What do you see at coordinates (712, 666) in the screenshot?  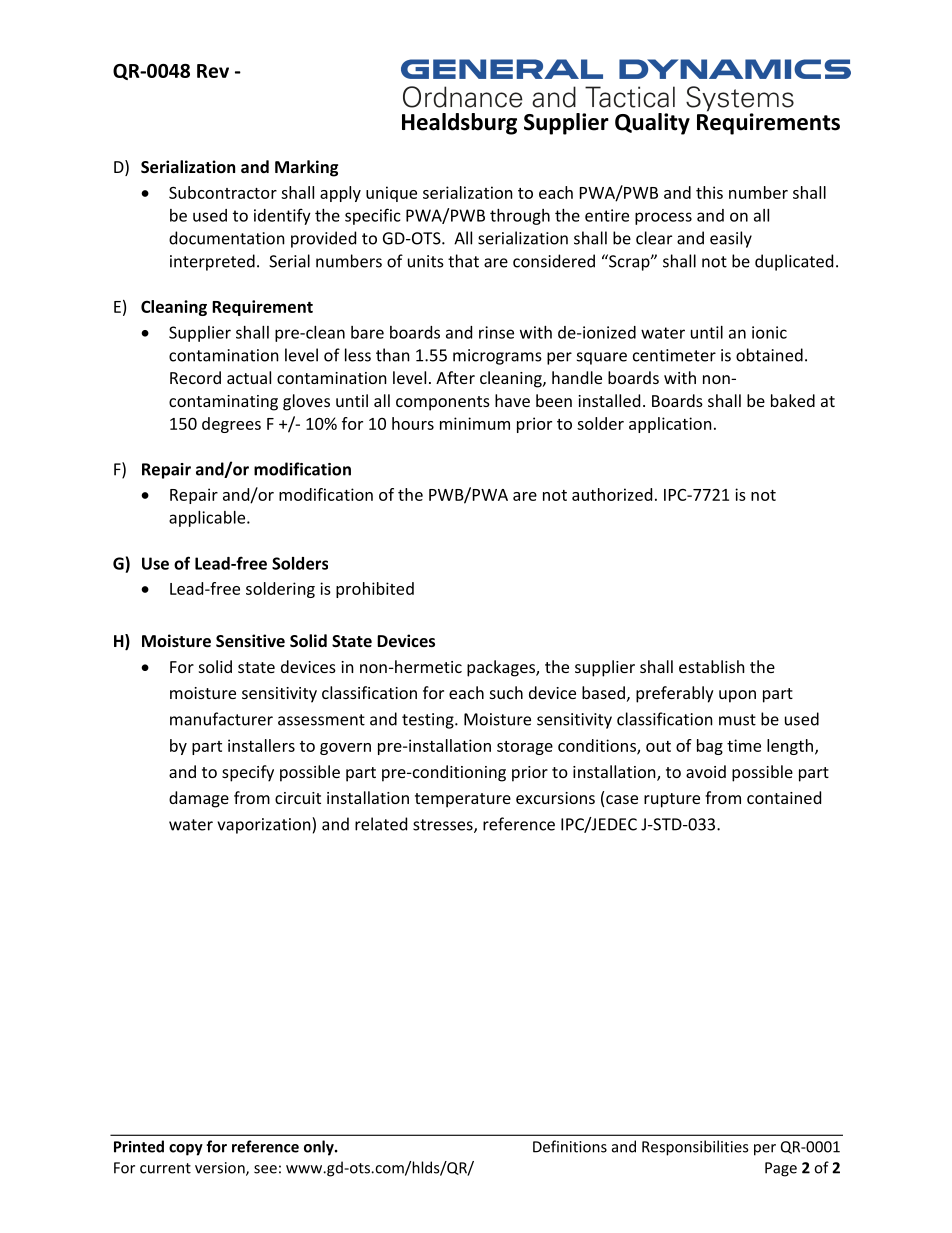 I see `establish` at bounding box center [712, 666].
